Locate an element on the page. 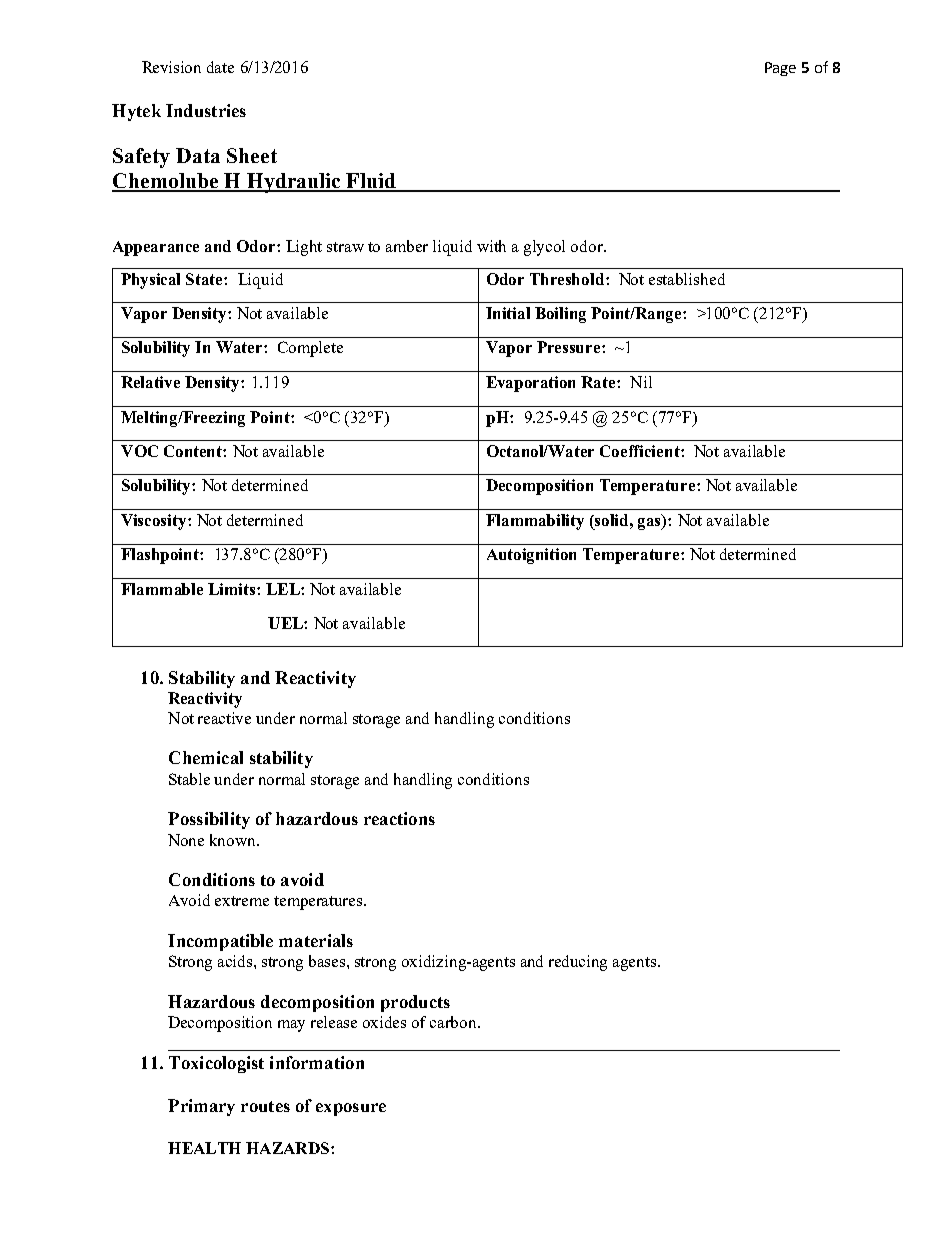  Physical is located at coordinates (150, 281).
